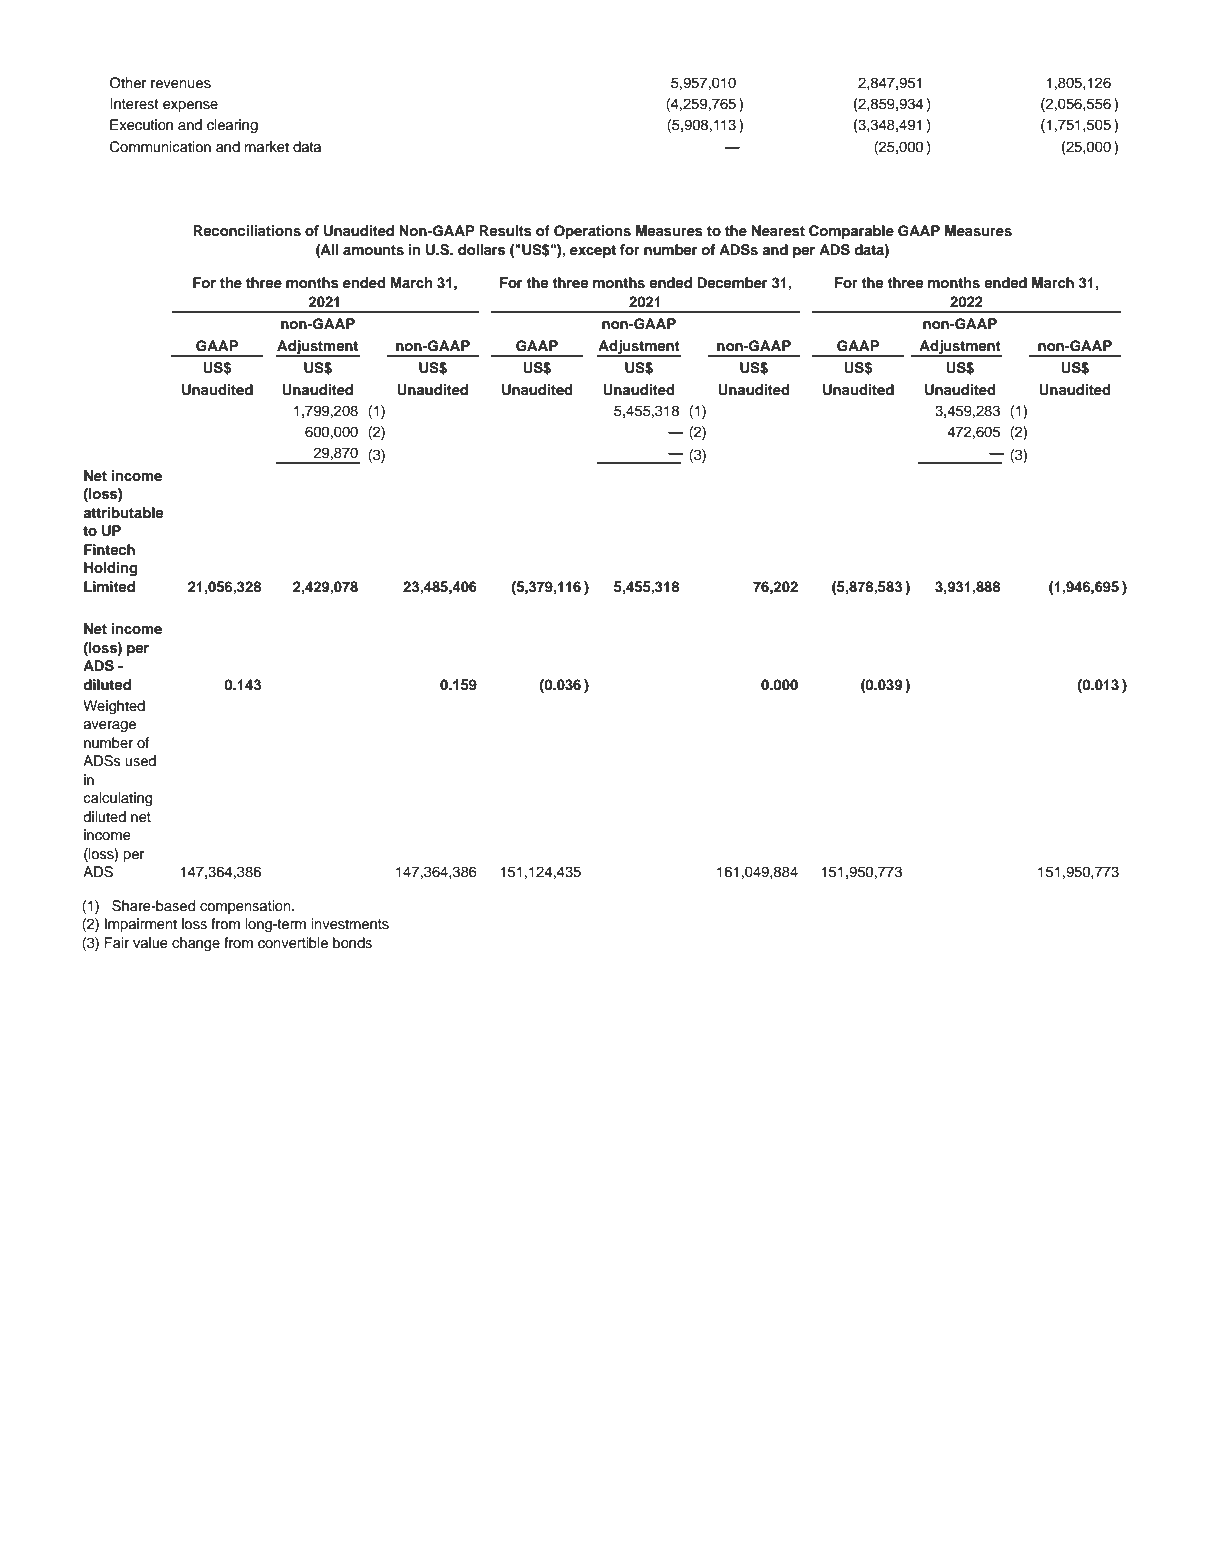 The height and width of the image is (1560, 1205). I want to click on change, so click(196, 944).
